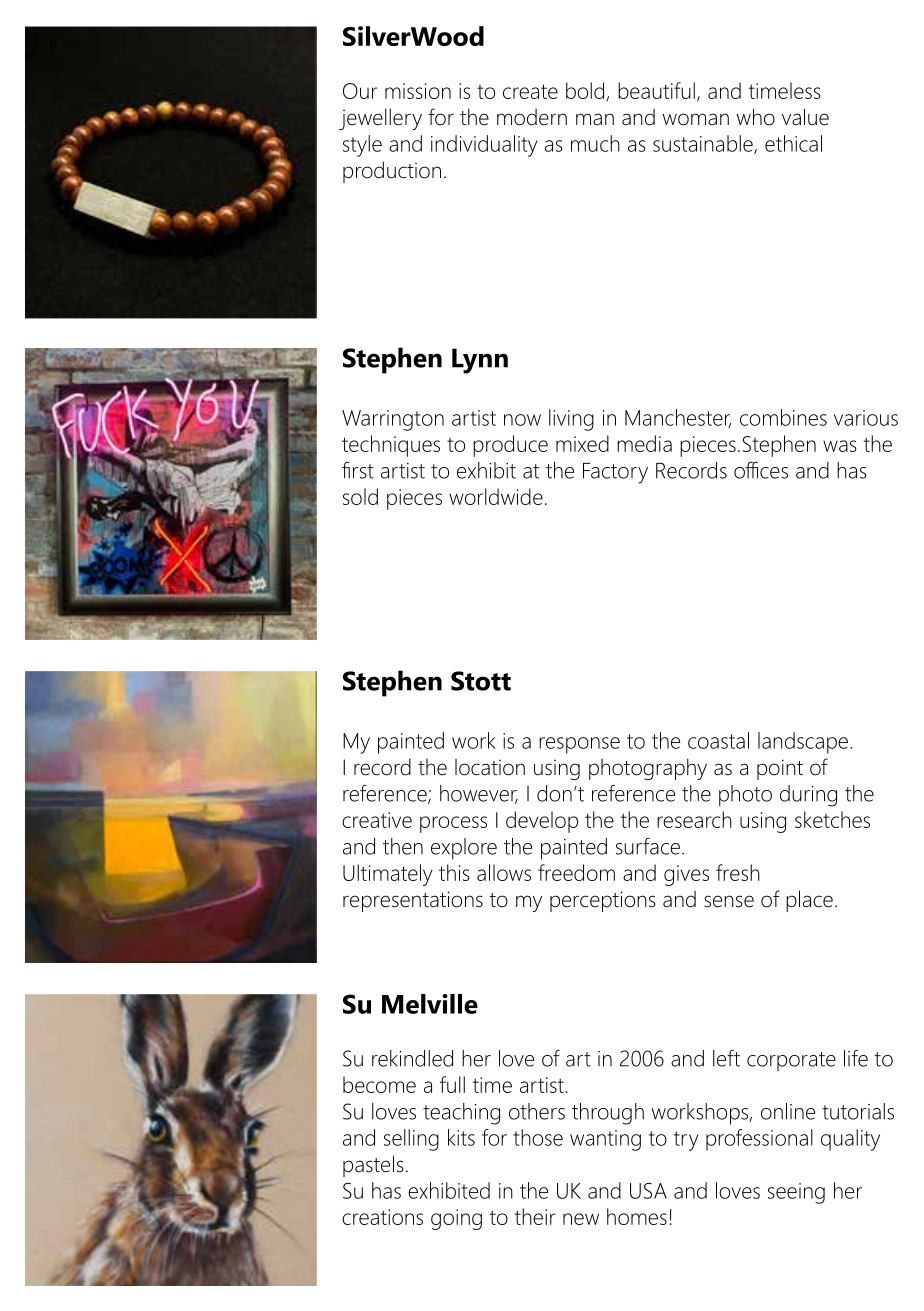  What do you see at coordinates (411, 1140) in the document?
I see `selling` at bounding box center [411, 1140].
